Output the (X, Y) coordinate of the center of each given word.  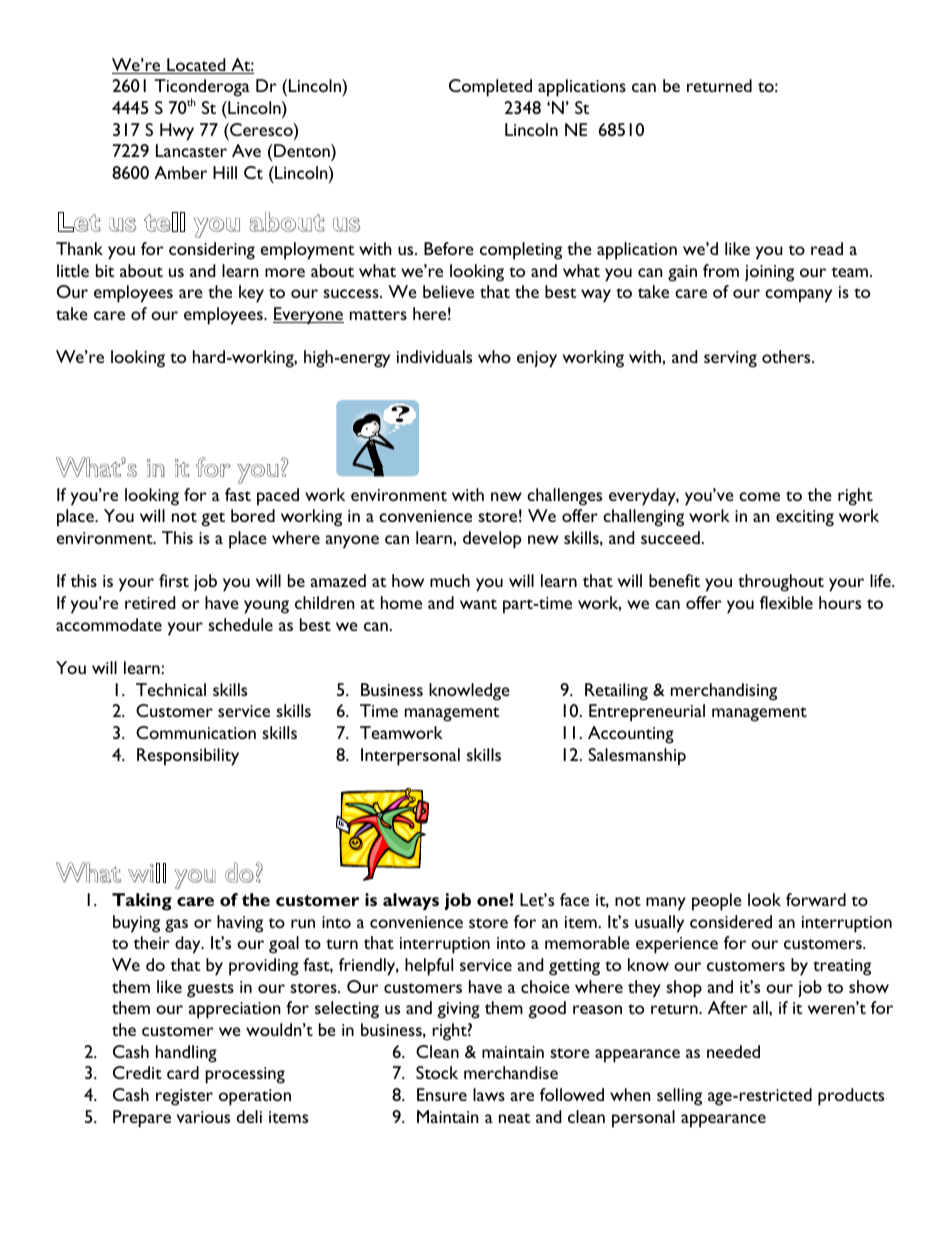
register (184, 1097)
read (827, 248)
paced (278, 497)
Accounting (631, 735)
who (494, 356)
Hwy (177, 132)
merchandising (724, 692)
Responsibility (188, 757)
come (759, 496)
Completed (490, 88)
